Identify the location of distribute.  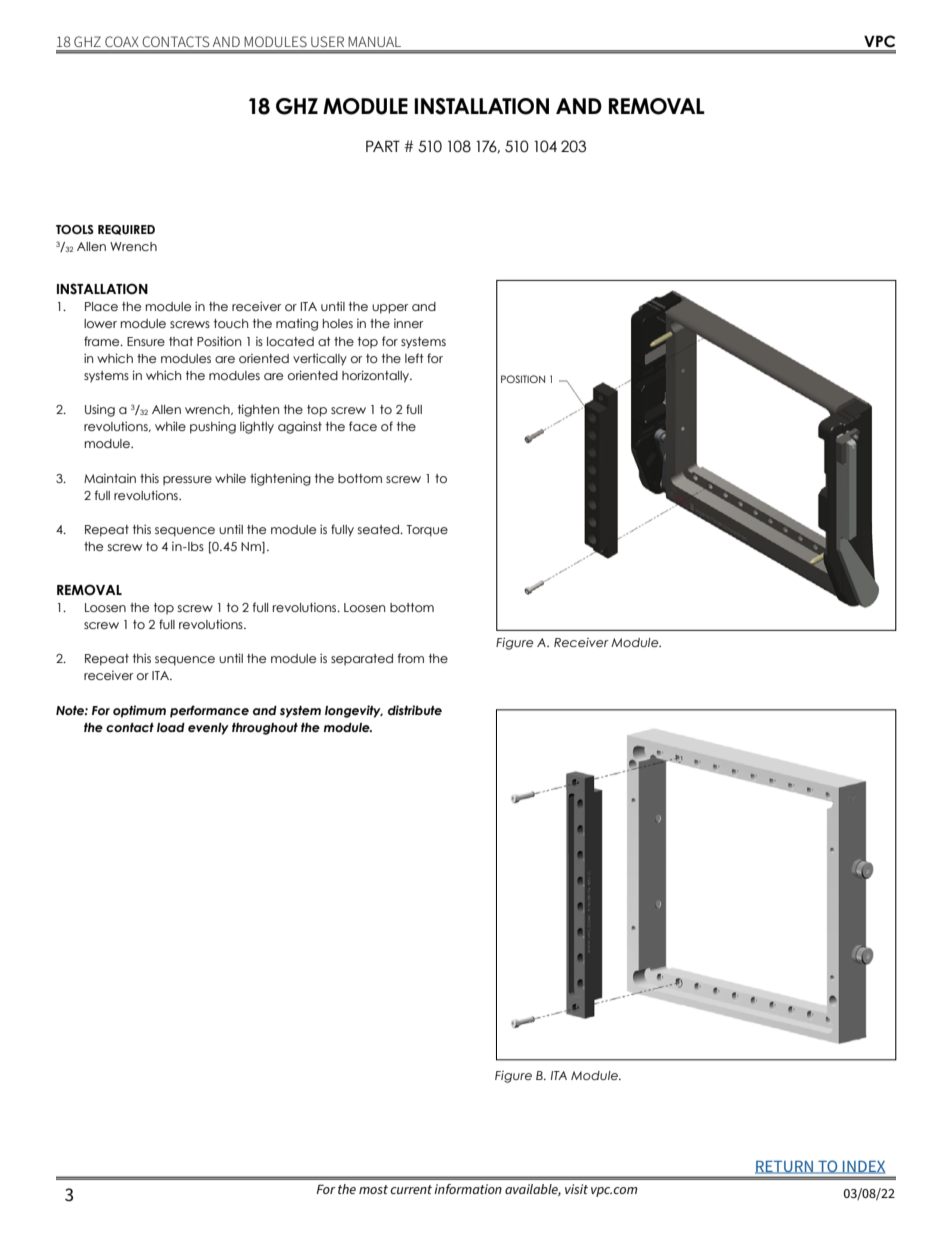
(415, 710).
